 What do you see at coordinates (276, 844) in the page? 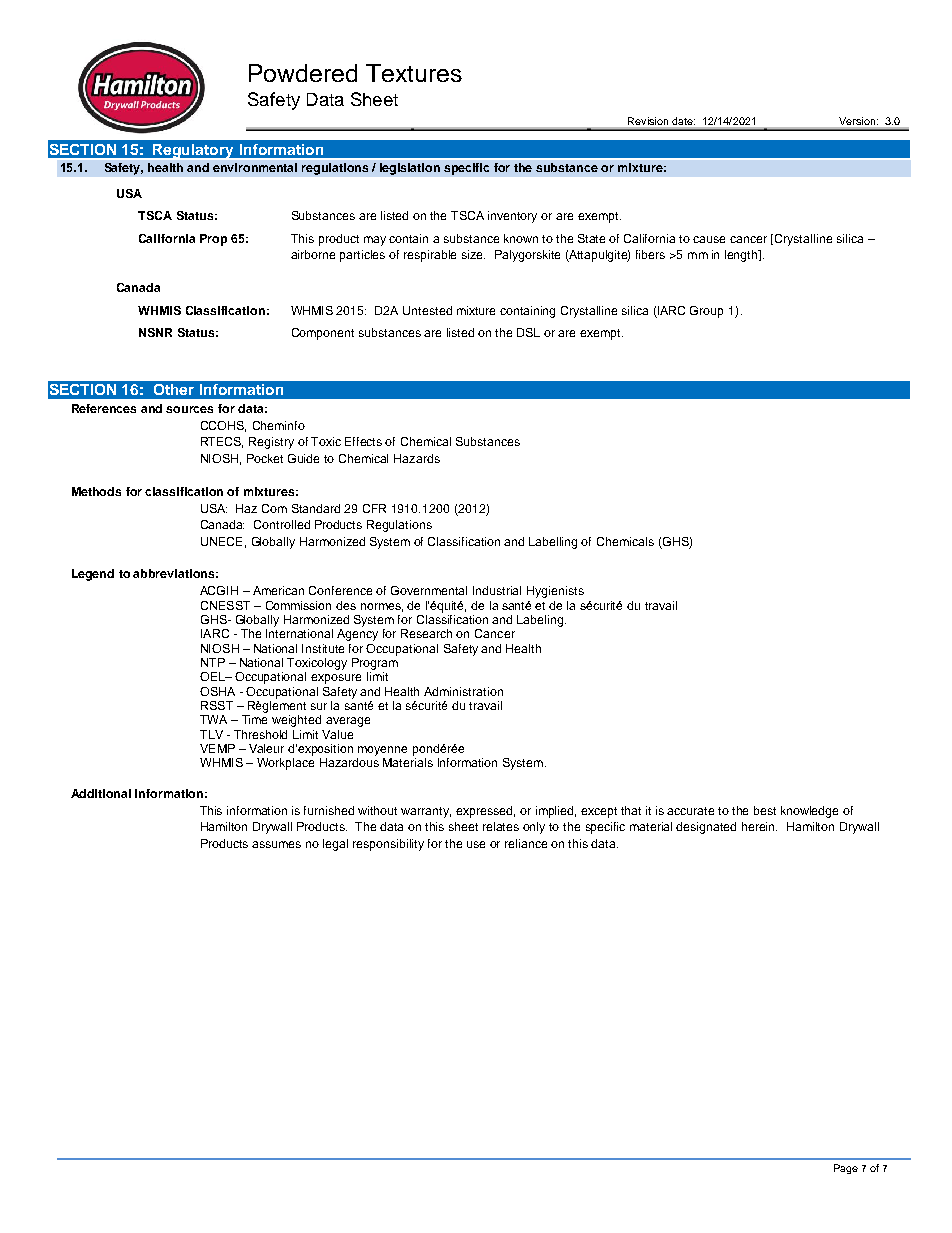
I see `assumes` at bounding box center [276, 844].
